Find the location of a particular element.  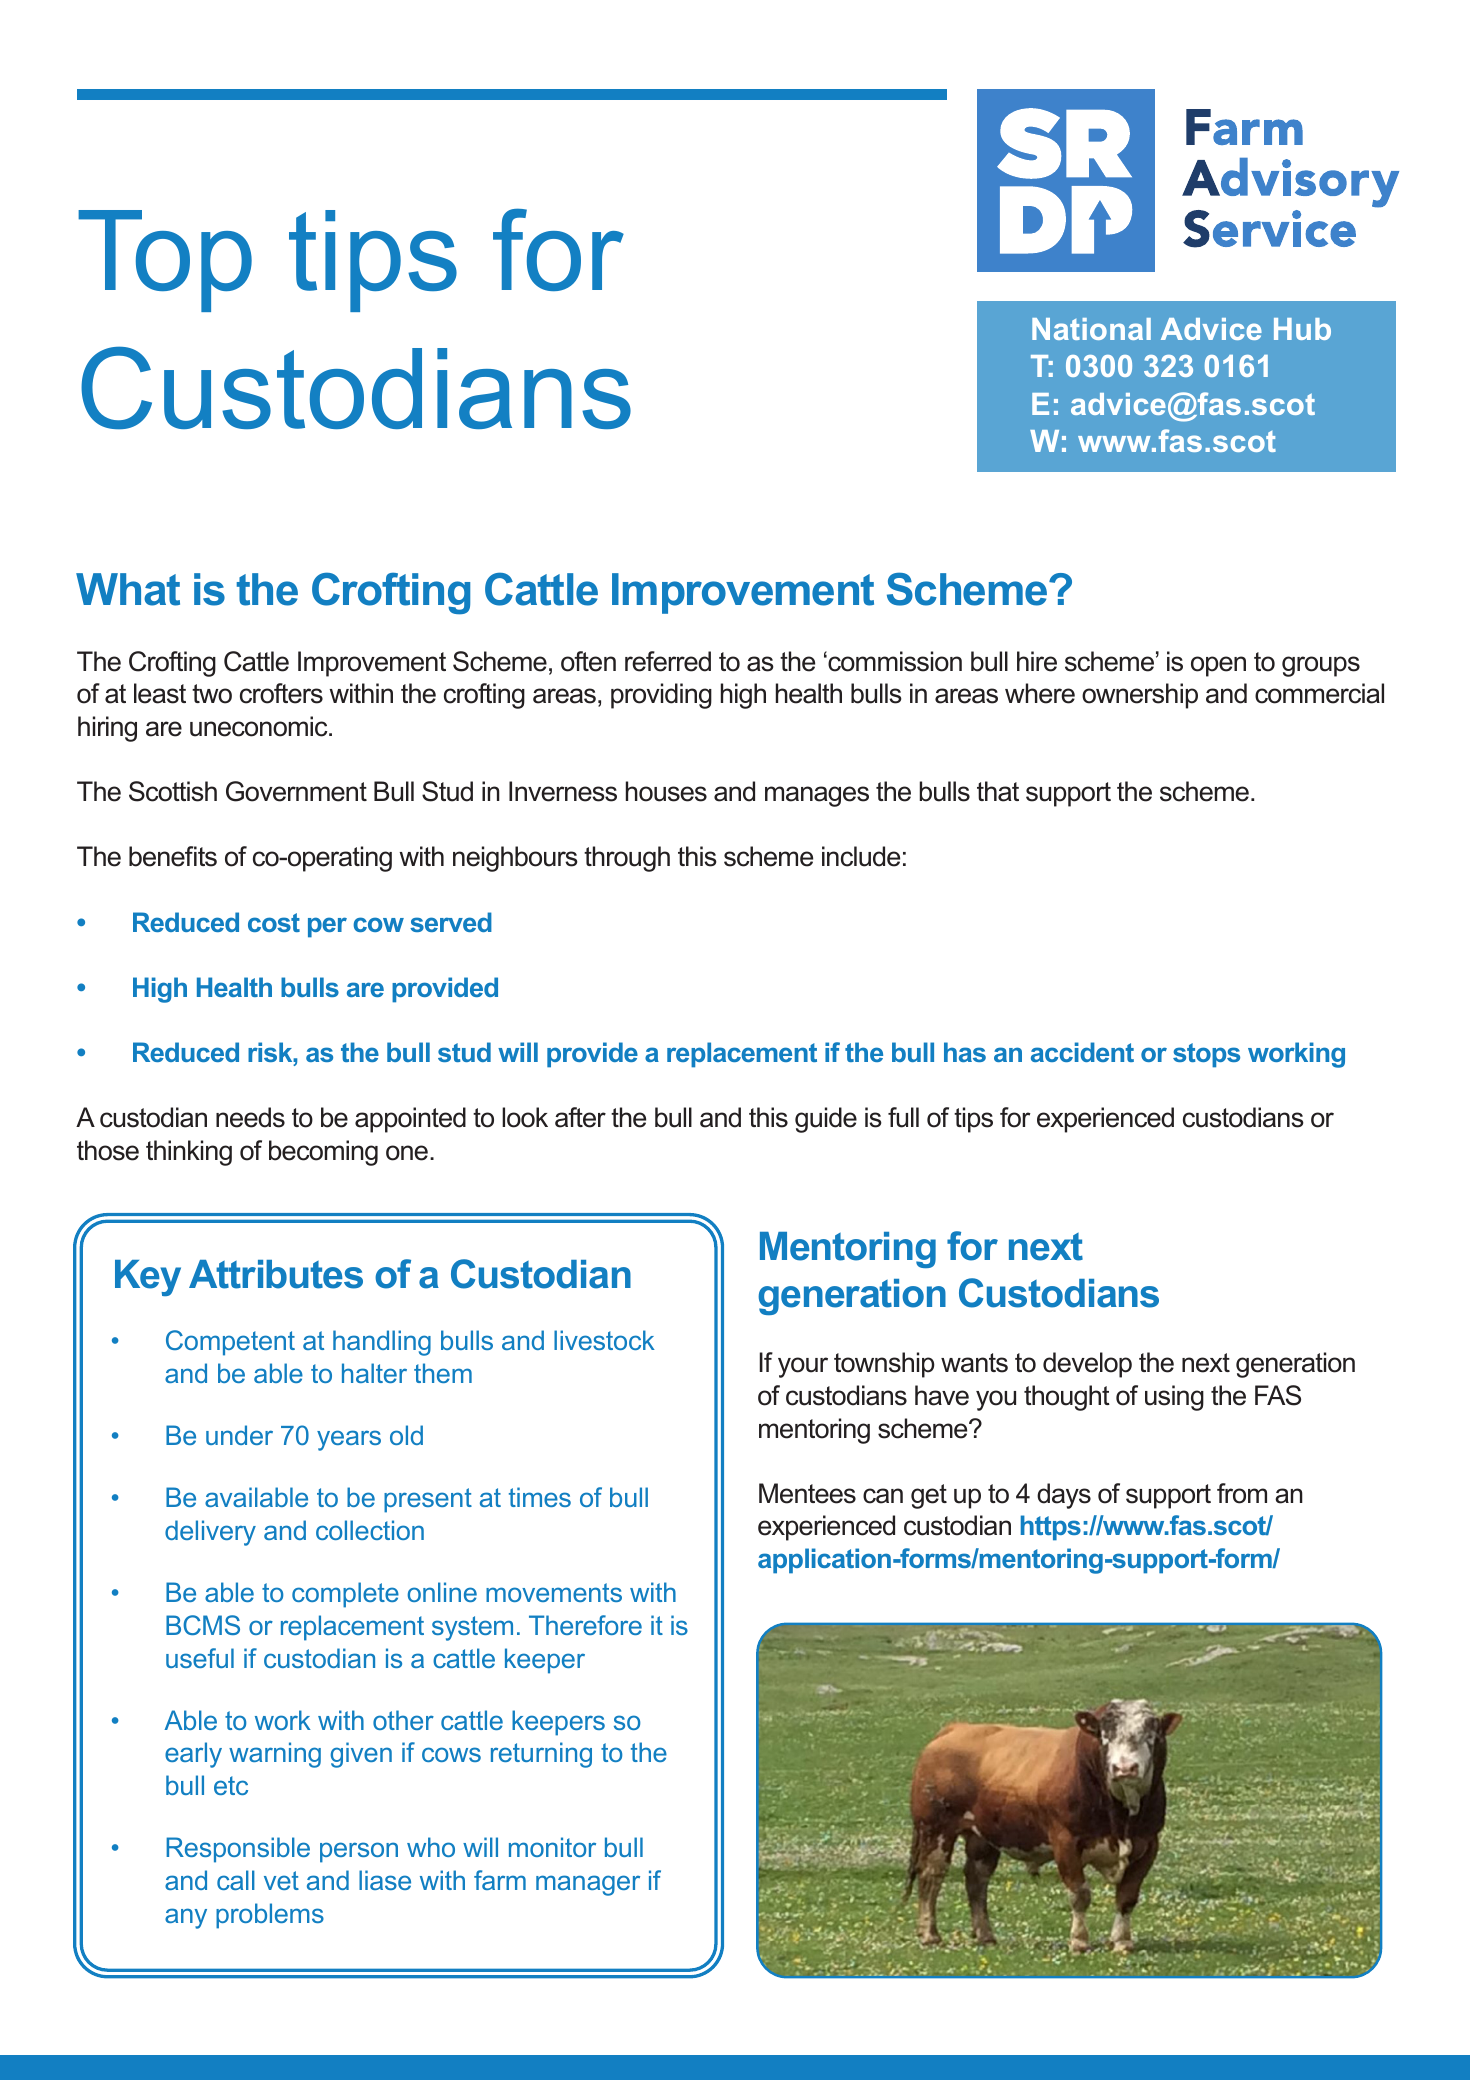

manager is located at coordinates (588, 1885).
